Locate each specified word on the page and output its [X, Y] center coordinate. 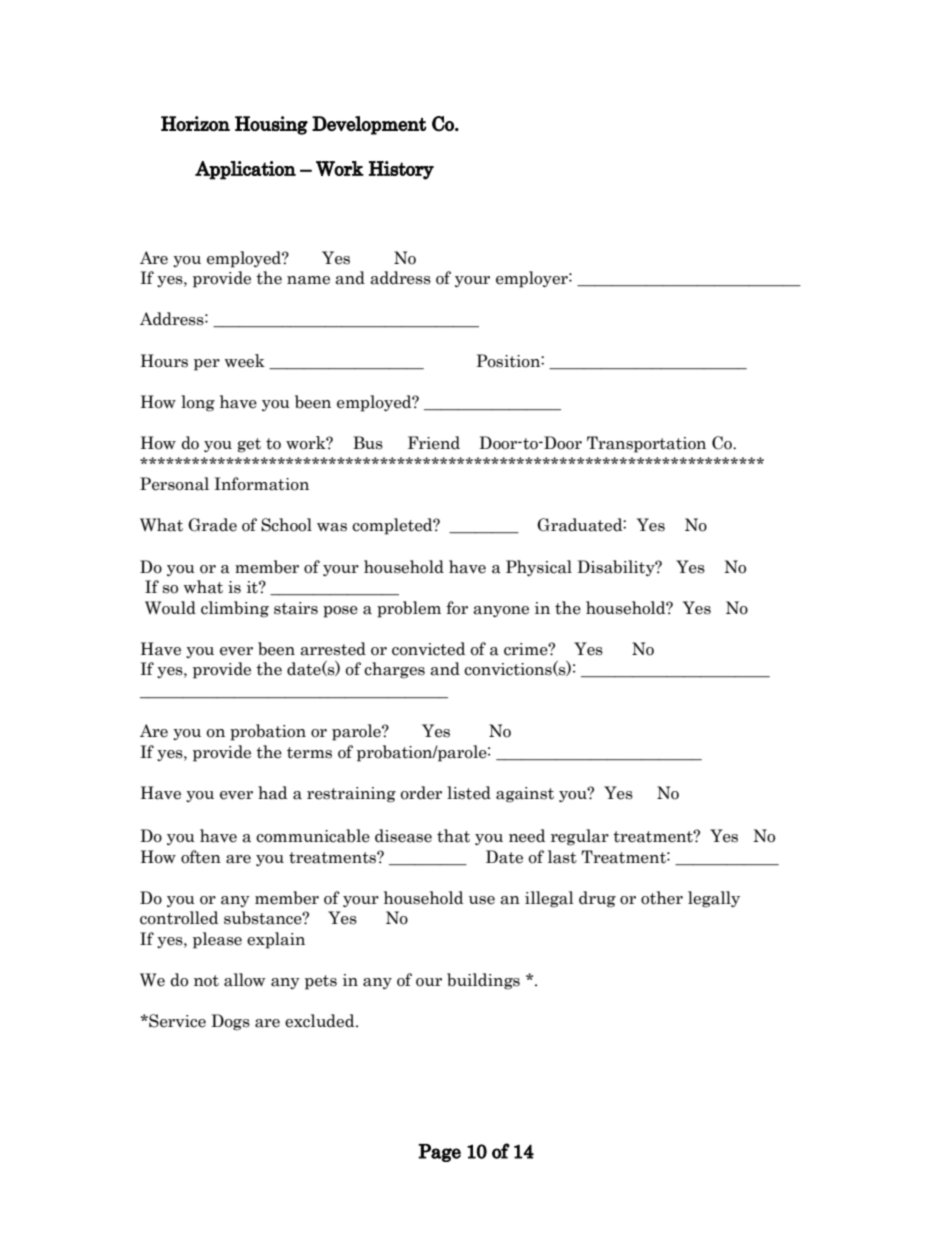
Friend [434, 443]
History [401, 170]
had [272, 793]
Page [439, 1153]
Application [245, 170]
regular [580, 837]
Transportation [646, 444]
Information [261, 484]
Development [369, 125]
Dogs [230, 1022]
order [421, 793]
